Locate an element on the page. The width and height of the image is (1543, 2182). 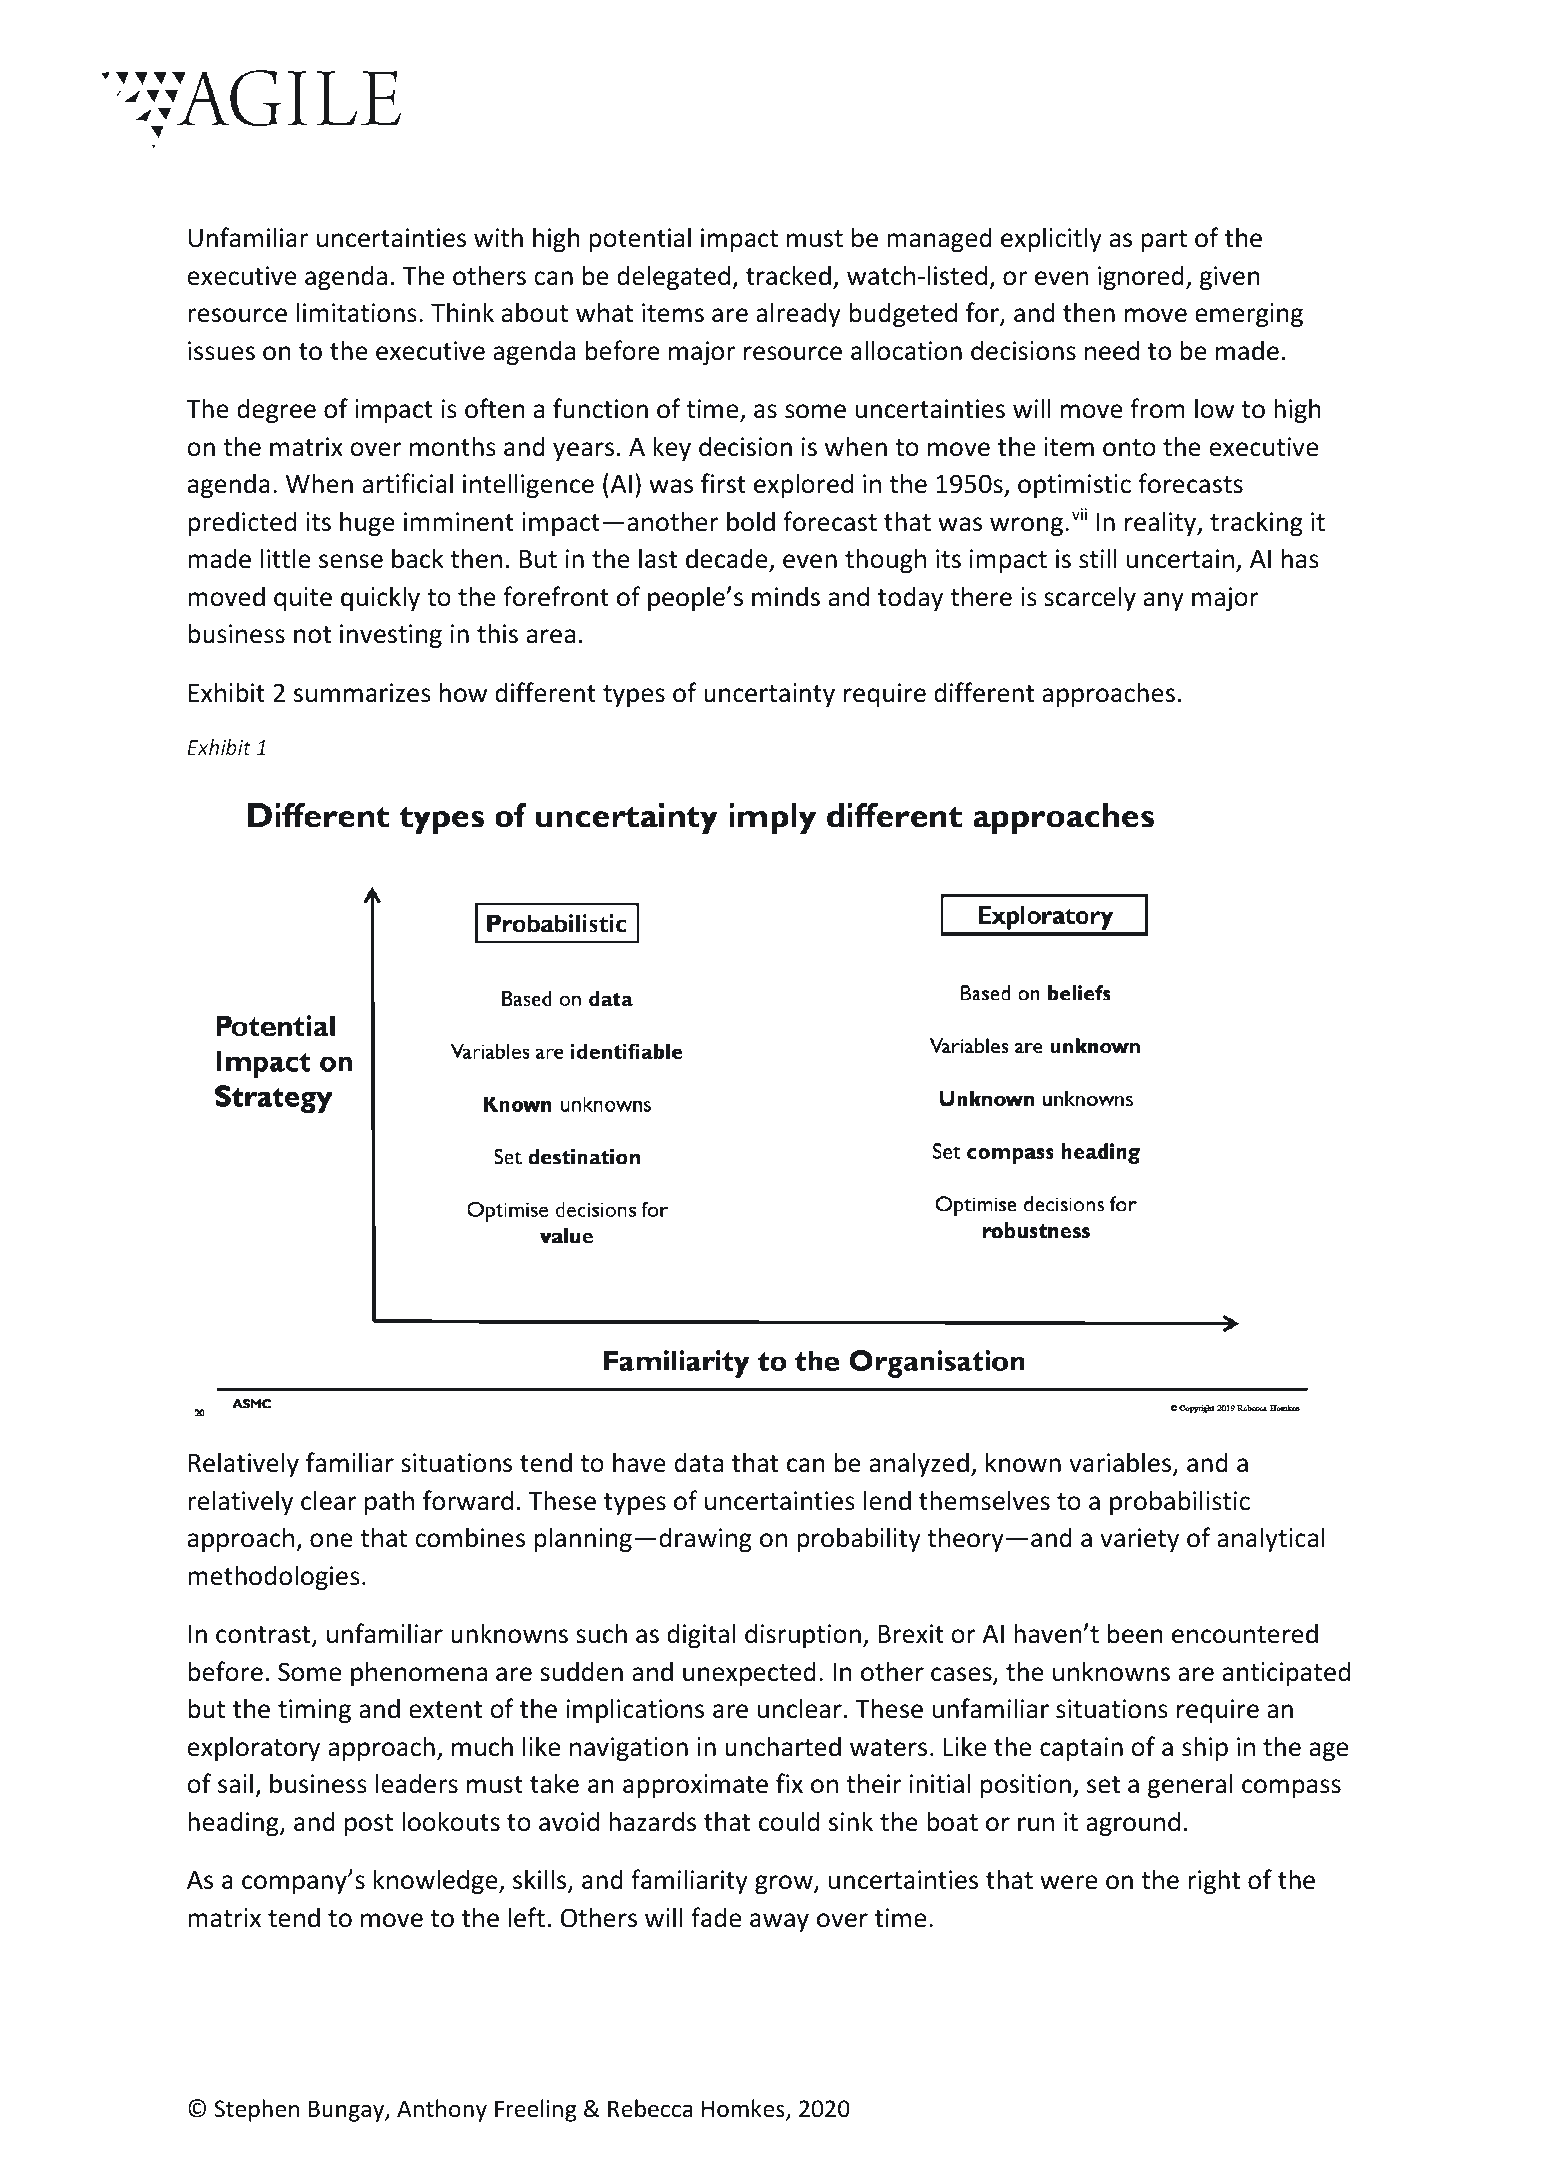
ignored is located at coordinates (1141, 277).
